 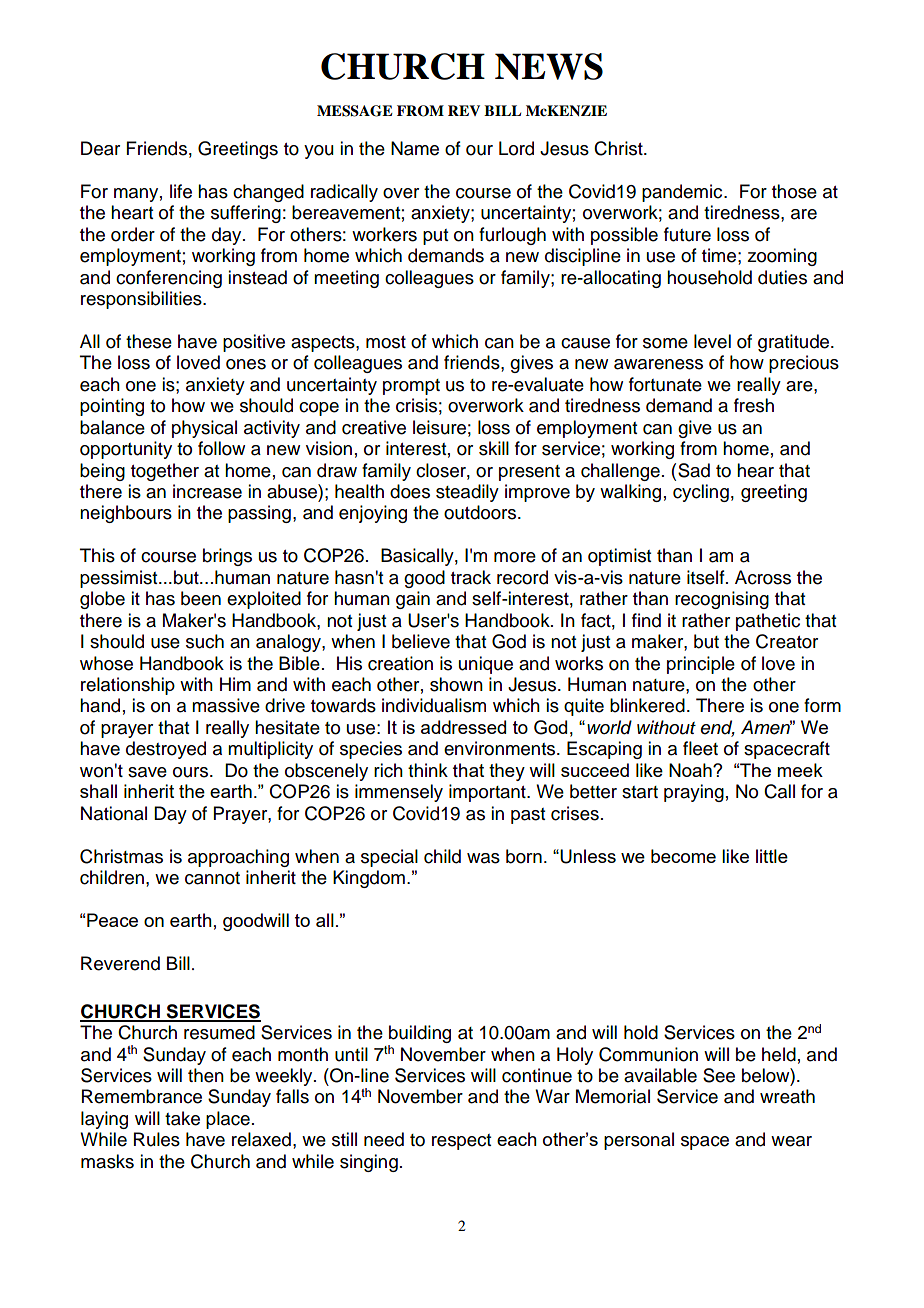 What do you see at coordinates (471, 577) in the image?
I see `track` at bounding box center [471, 577].
